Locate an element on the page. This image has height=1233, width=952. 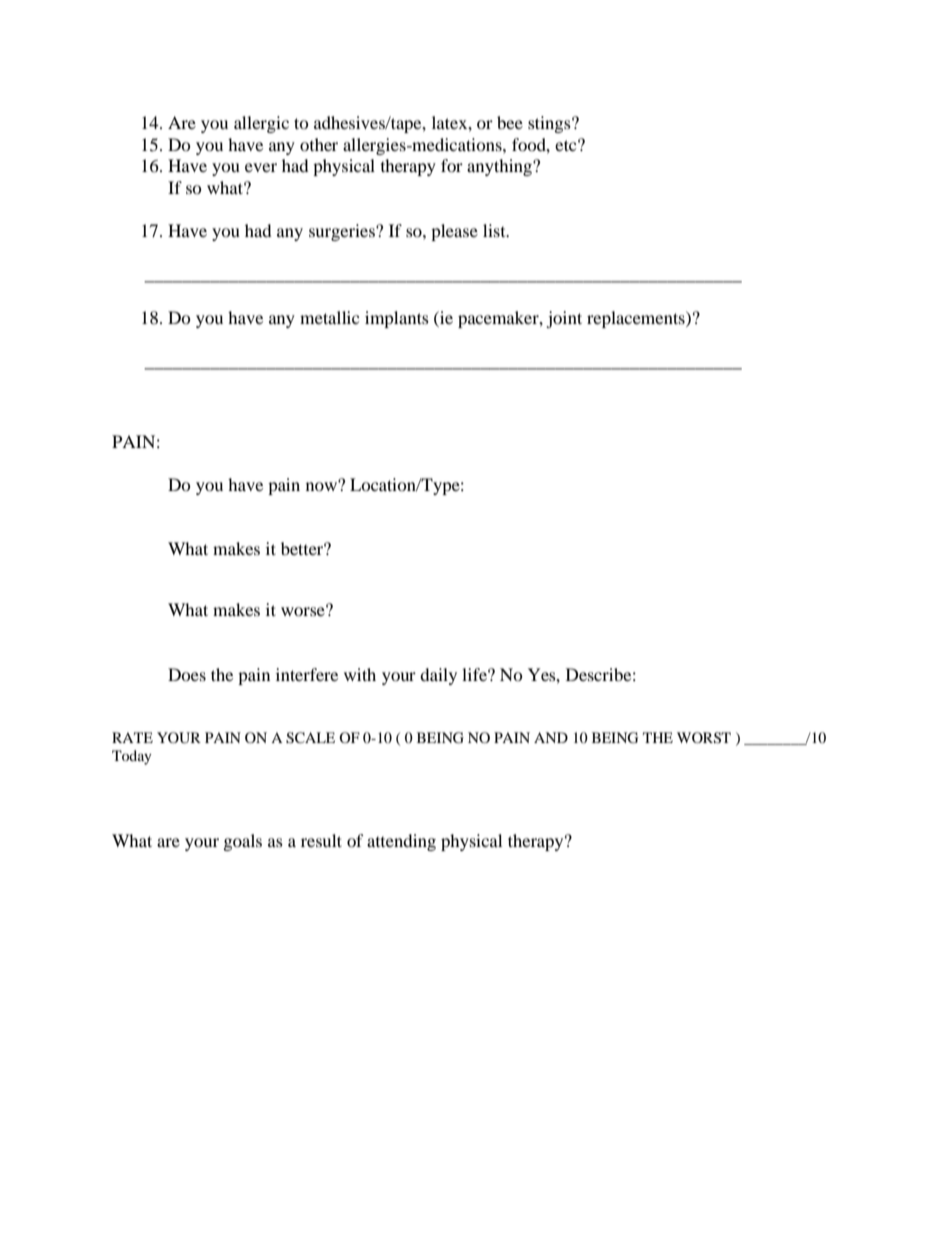
WORST is located at coordinates (704, 738).
